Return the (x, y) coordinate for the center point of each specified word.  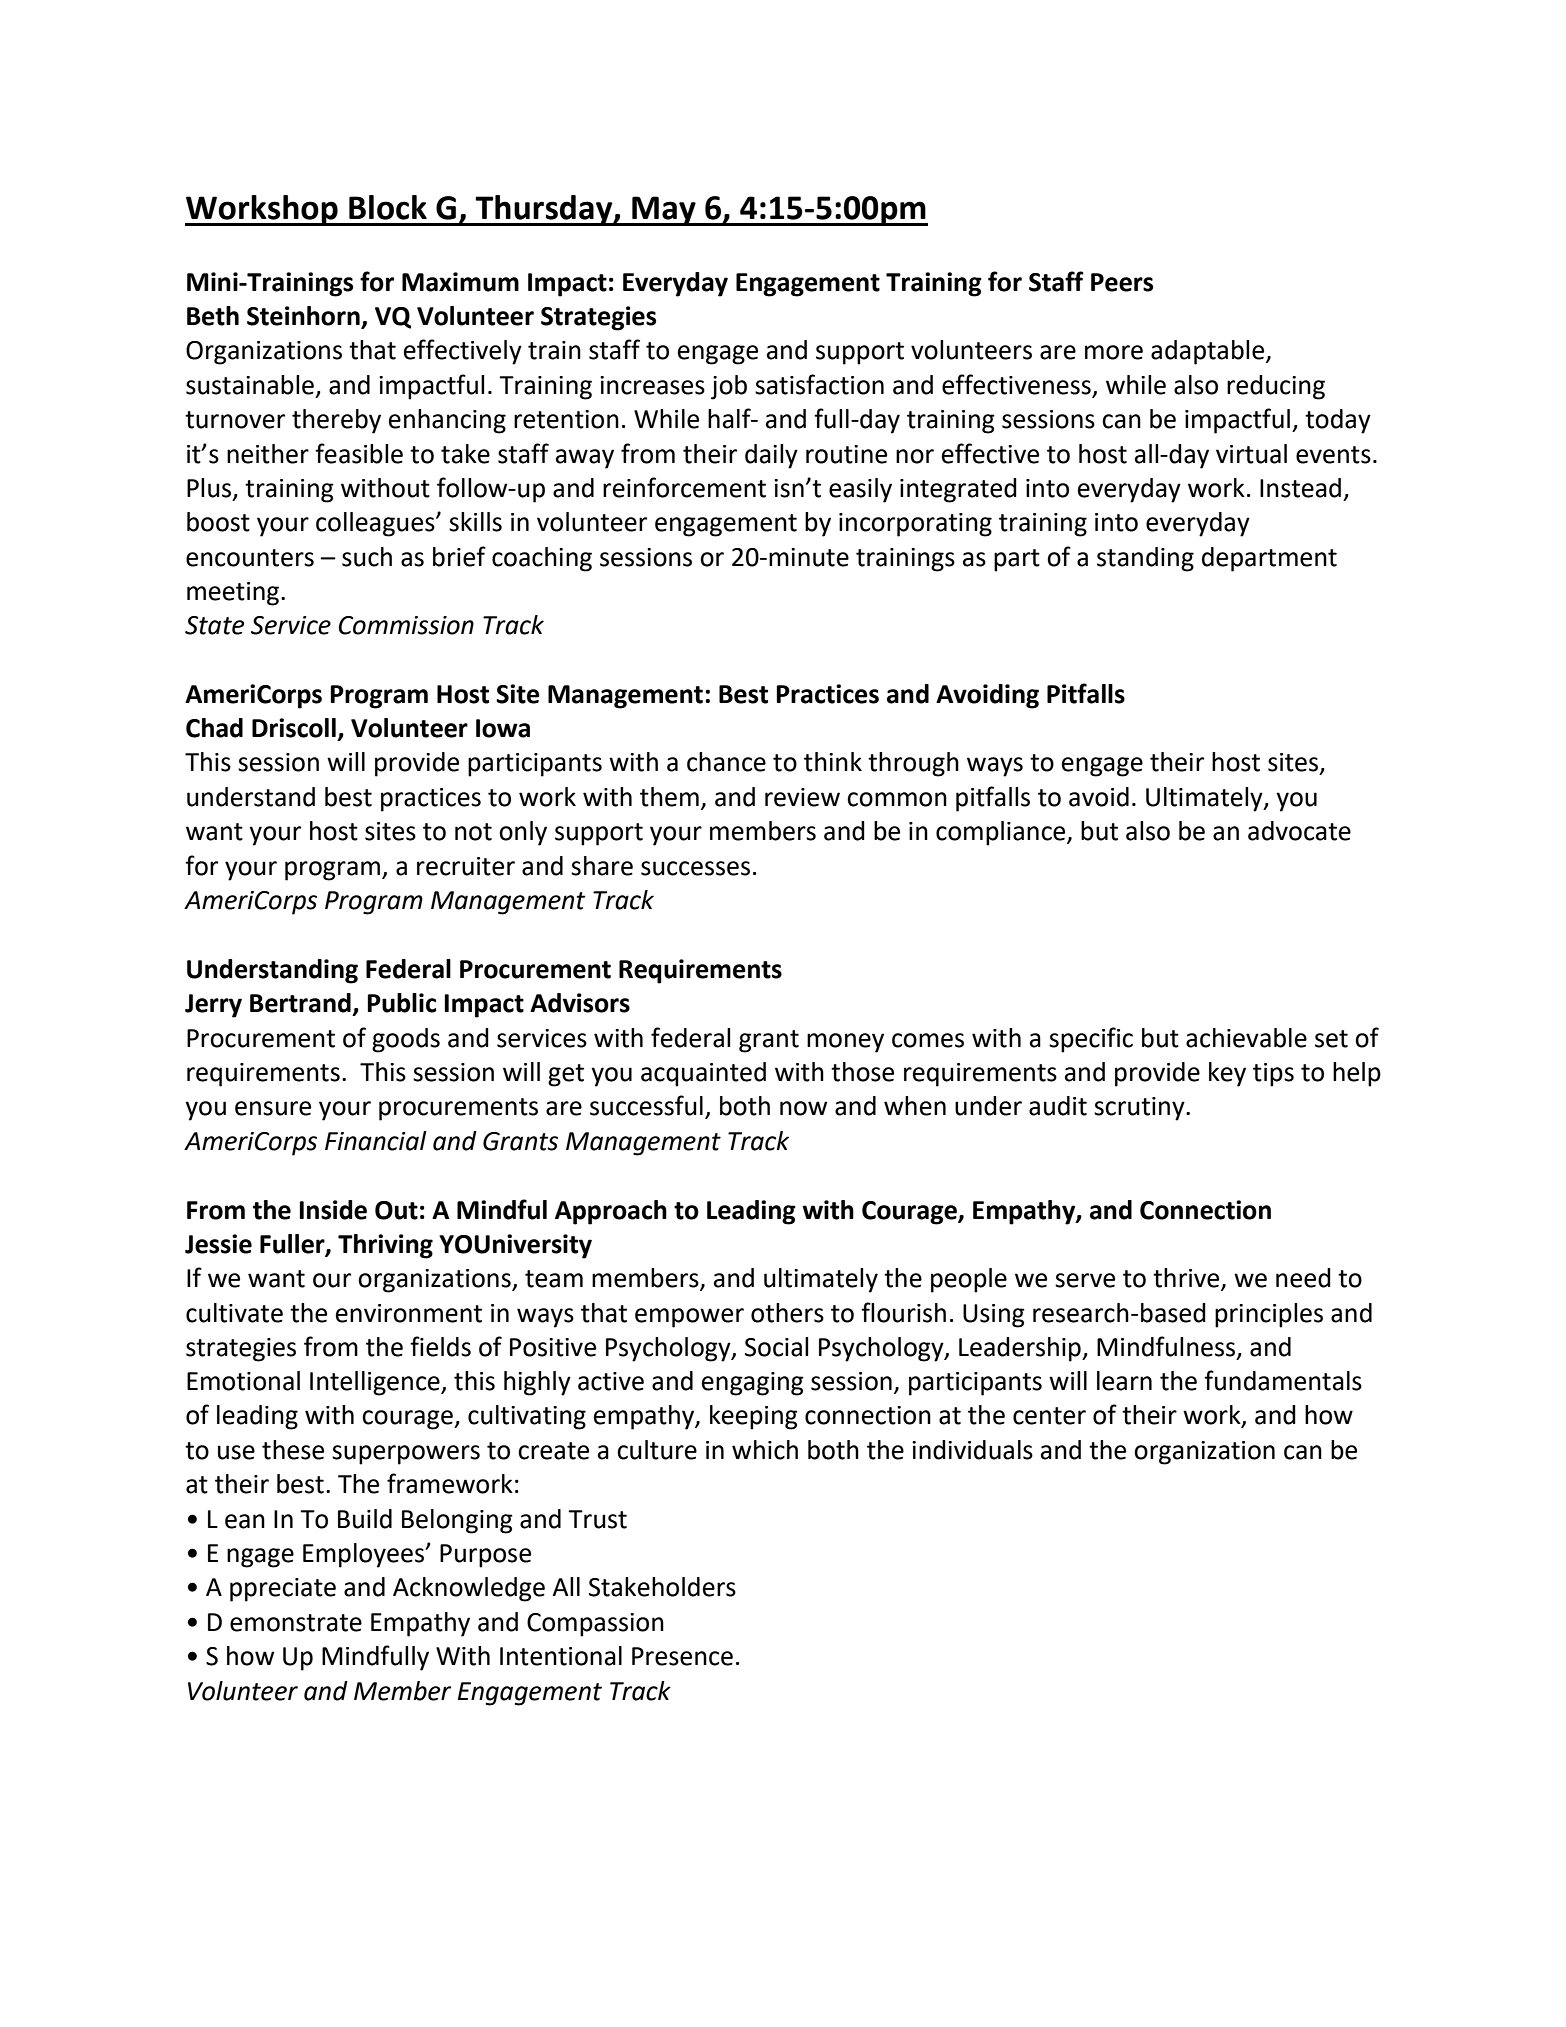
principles (1269, 1315)
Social (776, 1347)
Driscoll (294, 728)
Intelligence (376, 1383)
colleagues (376, 524)
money (845, 1043)
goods (406, 1040)
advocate (1299, 831)
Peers (1122, 282)
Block (388, 207)
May (664, 211)
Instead (1300, 488)
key (1227, 1074)
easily (860, 490)
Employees (365, 1555)
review (802, 797)
